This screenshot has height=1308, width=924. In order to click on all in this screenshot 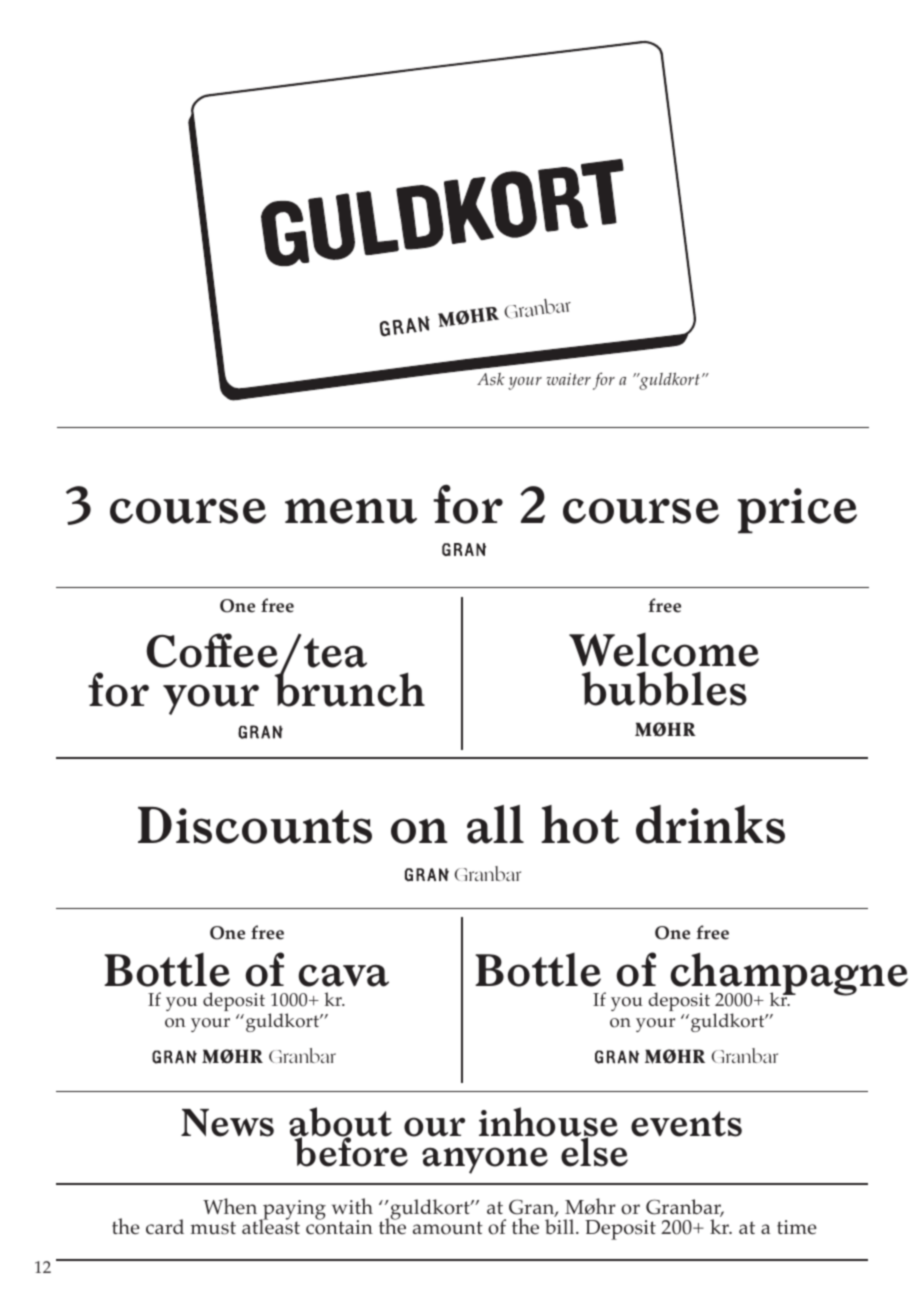, I will do `click(495, 824)`.
